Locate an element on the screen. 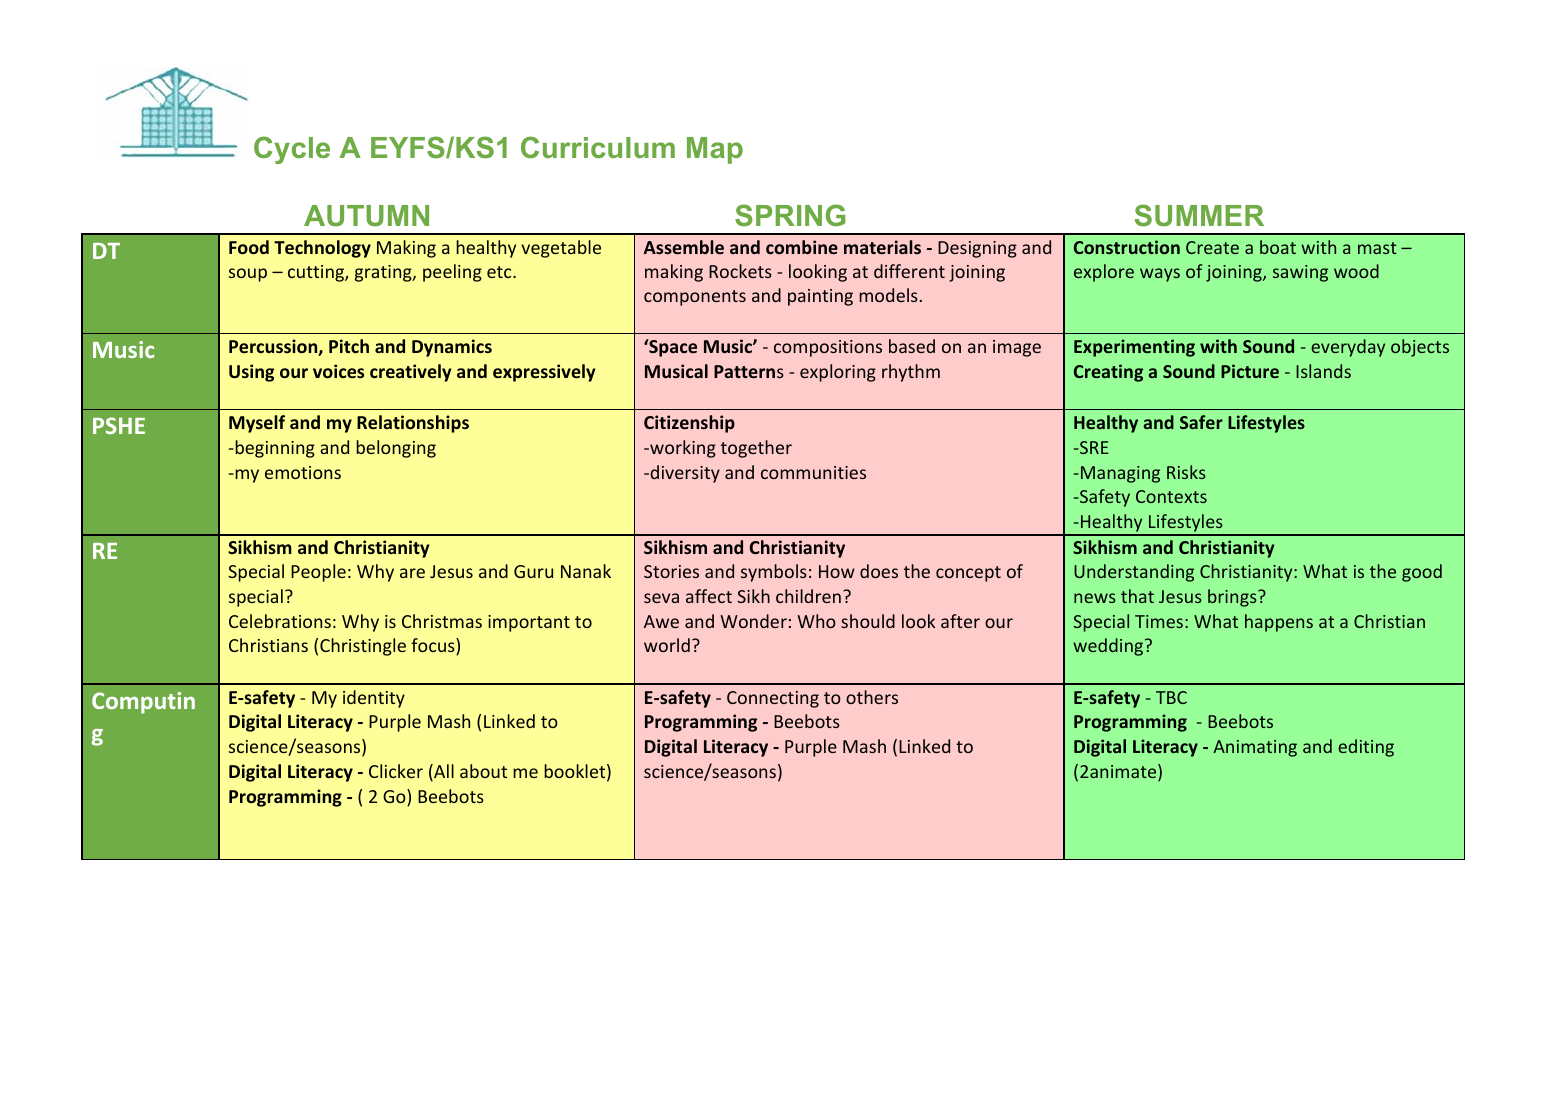  Risks is located at coordinates (1186, 472).
